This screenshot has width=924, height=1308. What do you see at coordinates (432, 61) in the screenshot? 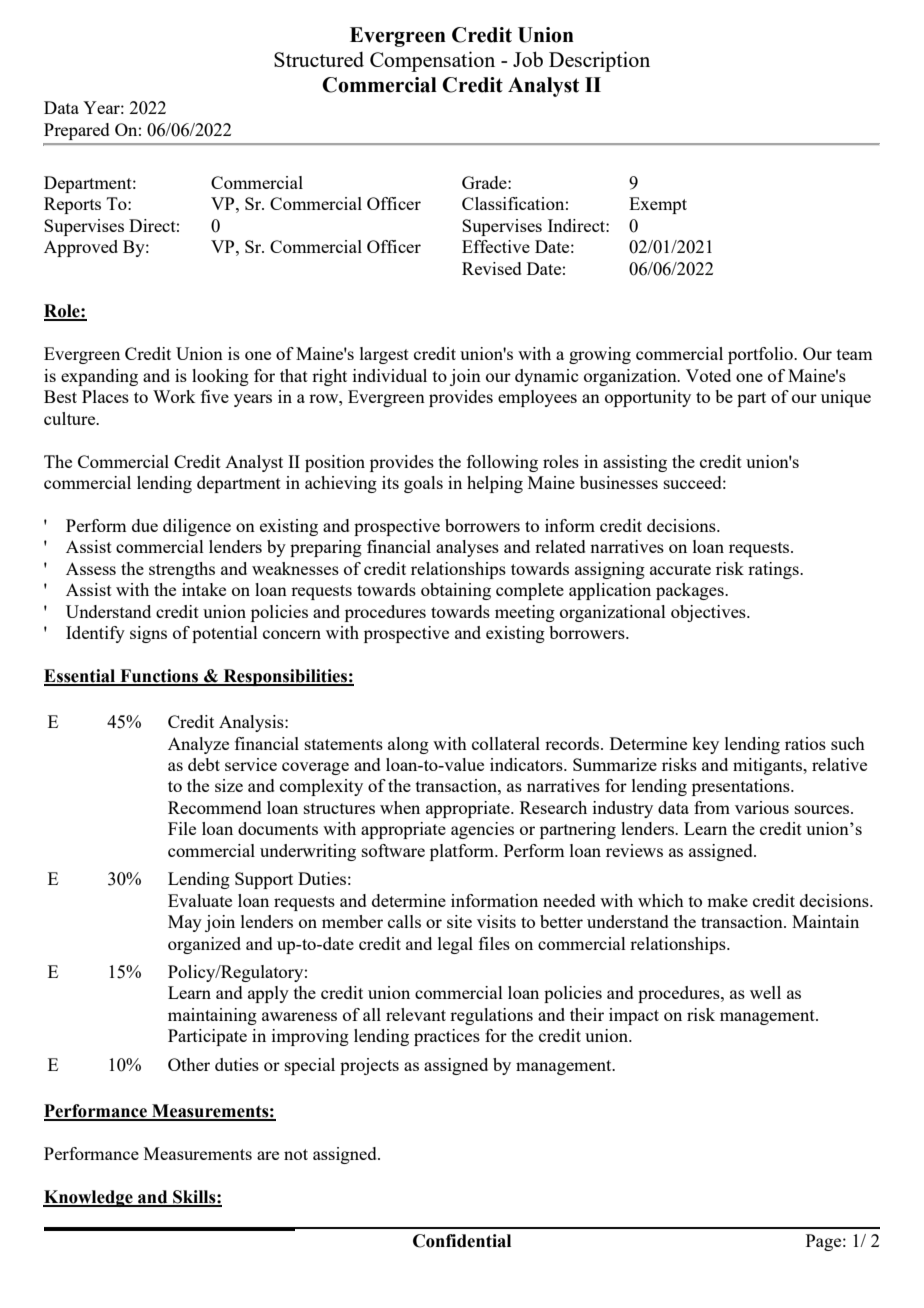
I see `Compensation` at bounding box center [432, 61].
